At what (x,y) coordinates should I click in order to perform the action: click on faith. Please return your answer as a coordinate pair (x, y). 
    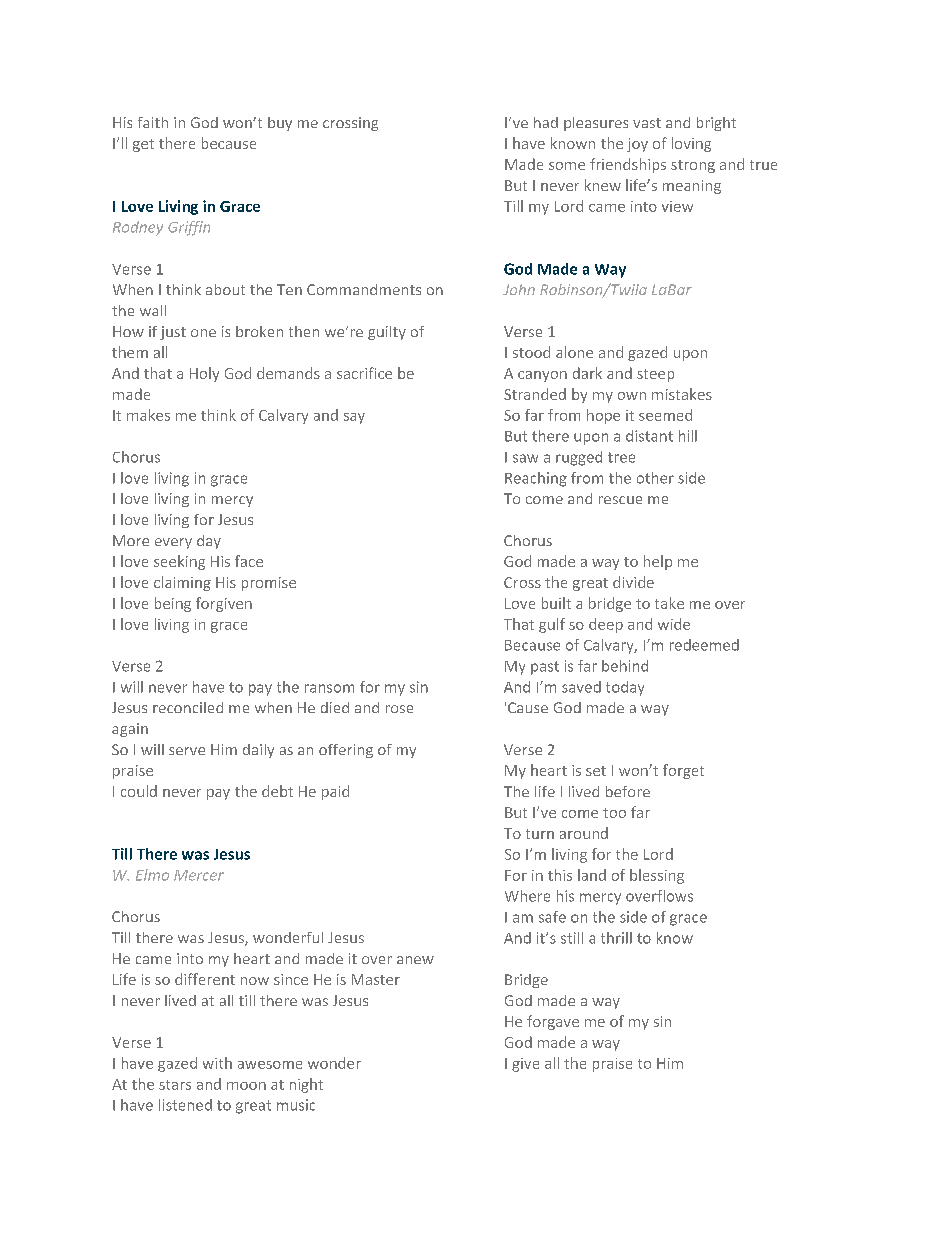
    Looking at the image, I should click on (153, 122).
